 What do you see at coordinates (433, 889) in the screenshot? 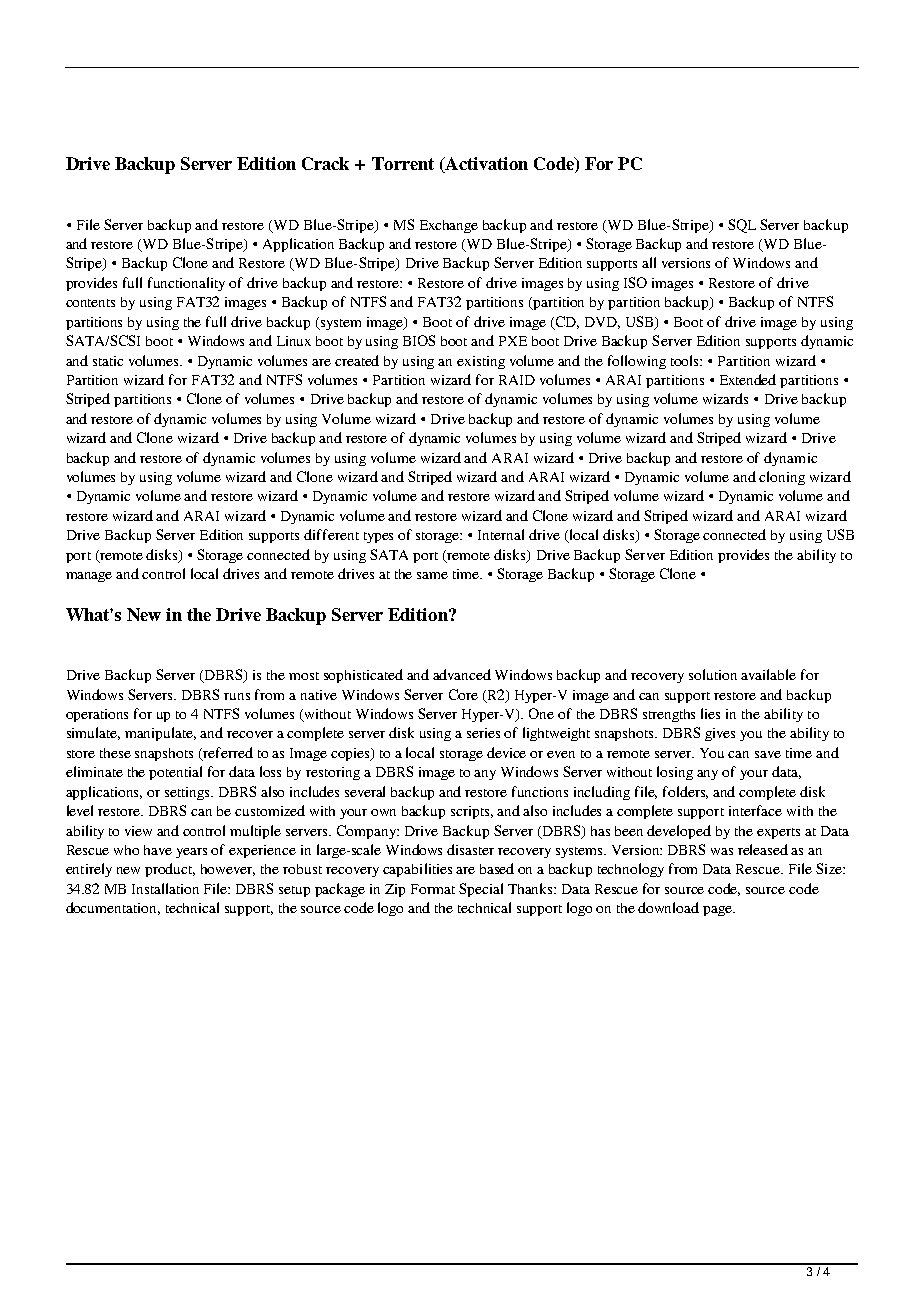
I see `Format` at bounding box center [433, 889].
